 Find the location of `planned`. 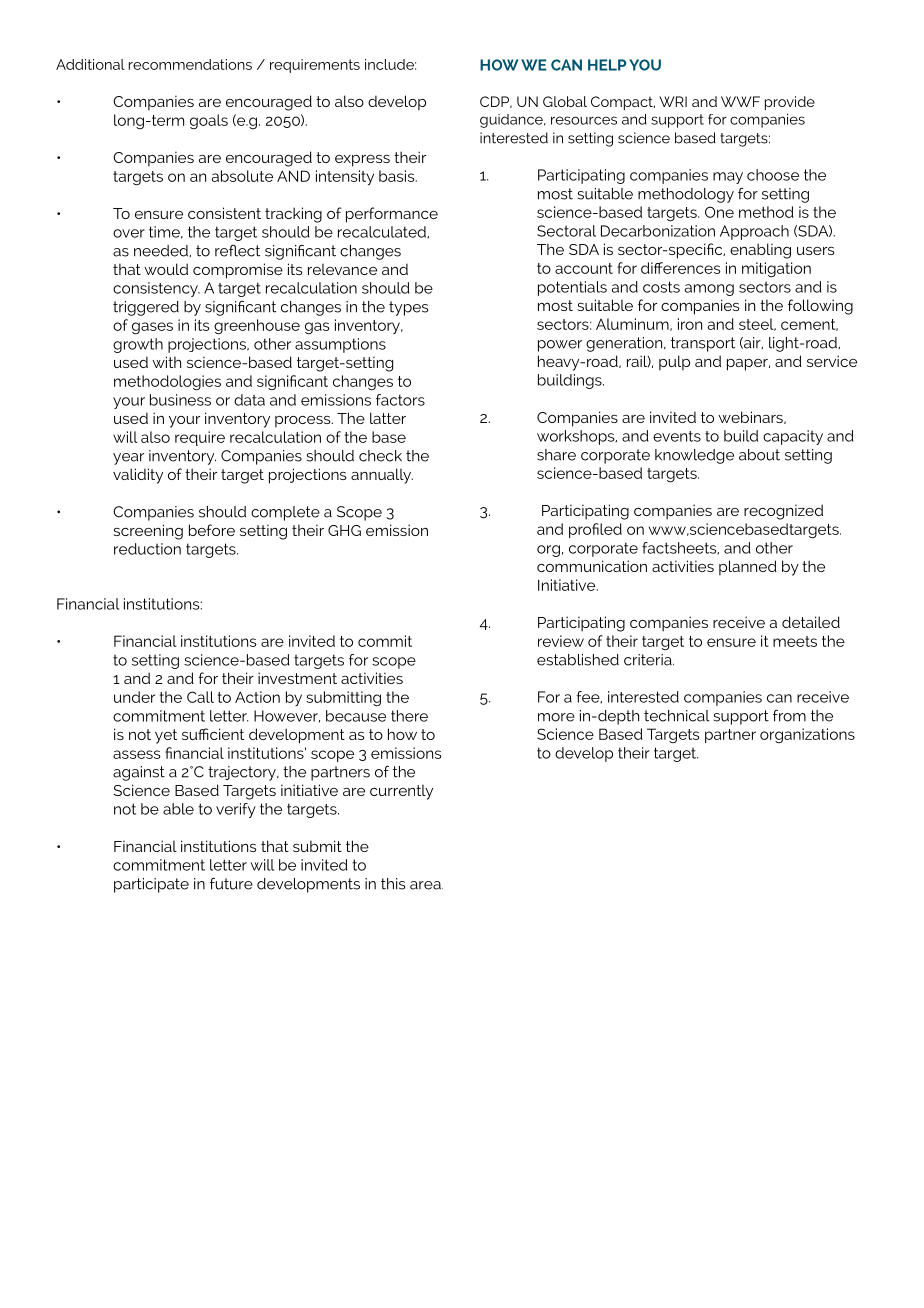

planned is located at coordinates (748, 568).
